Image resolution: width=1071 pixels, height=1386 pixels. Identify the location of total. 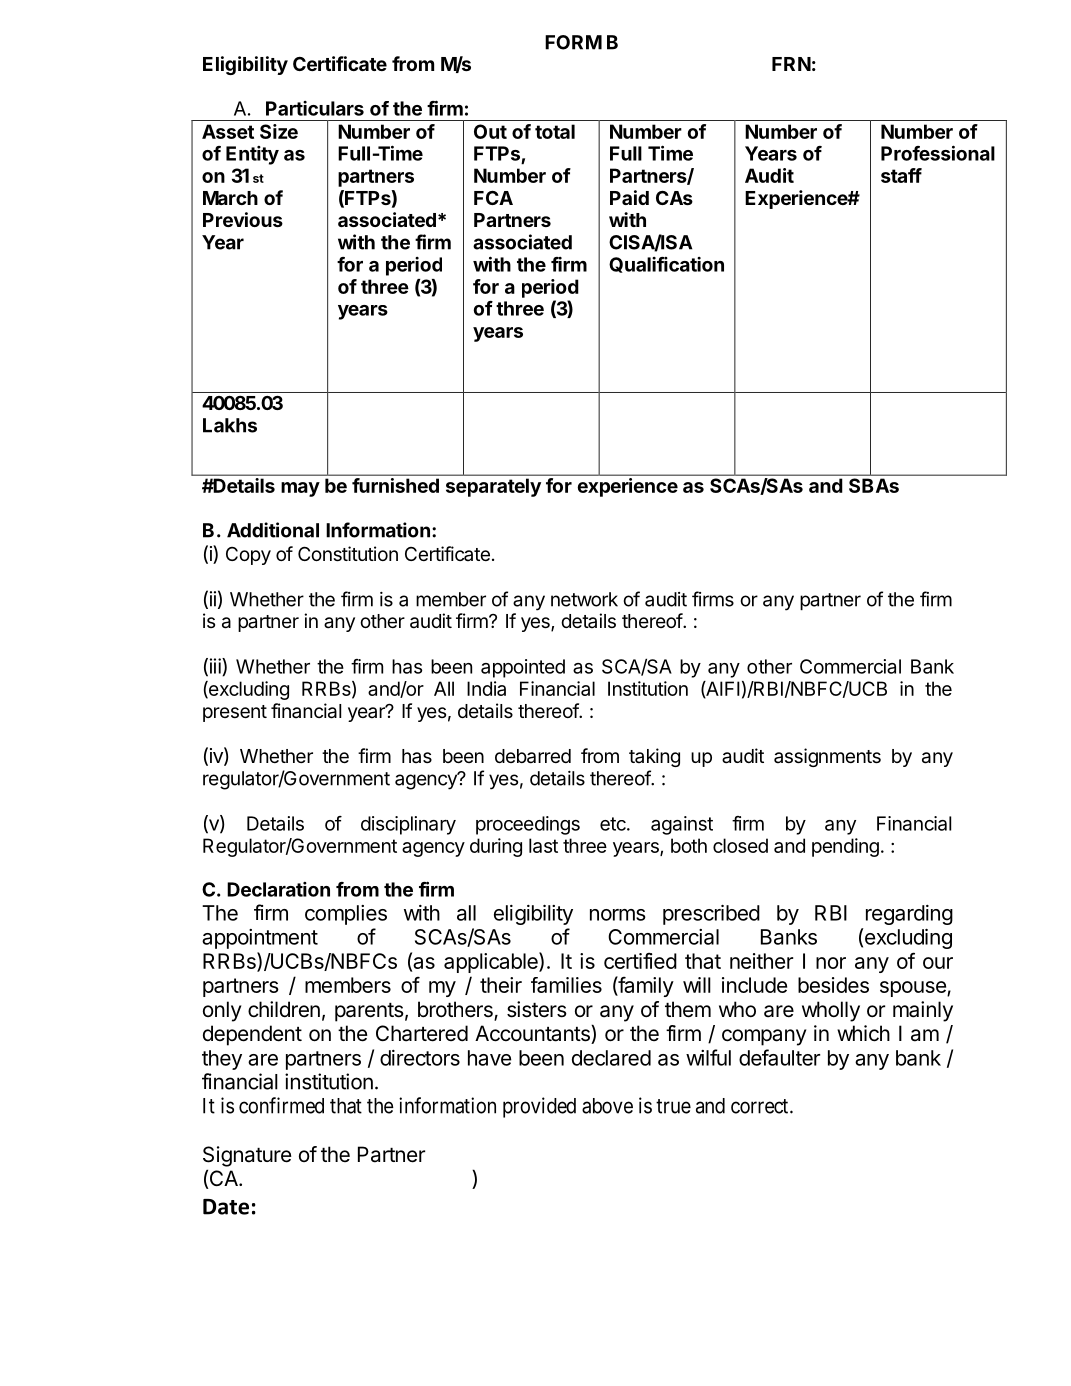
(555, 131).
